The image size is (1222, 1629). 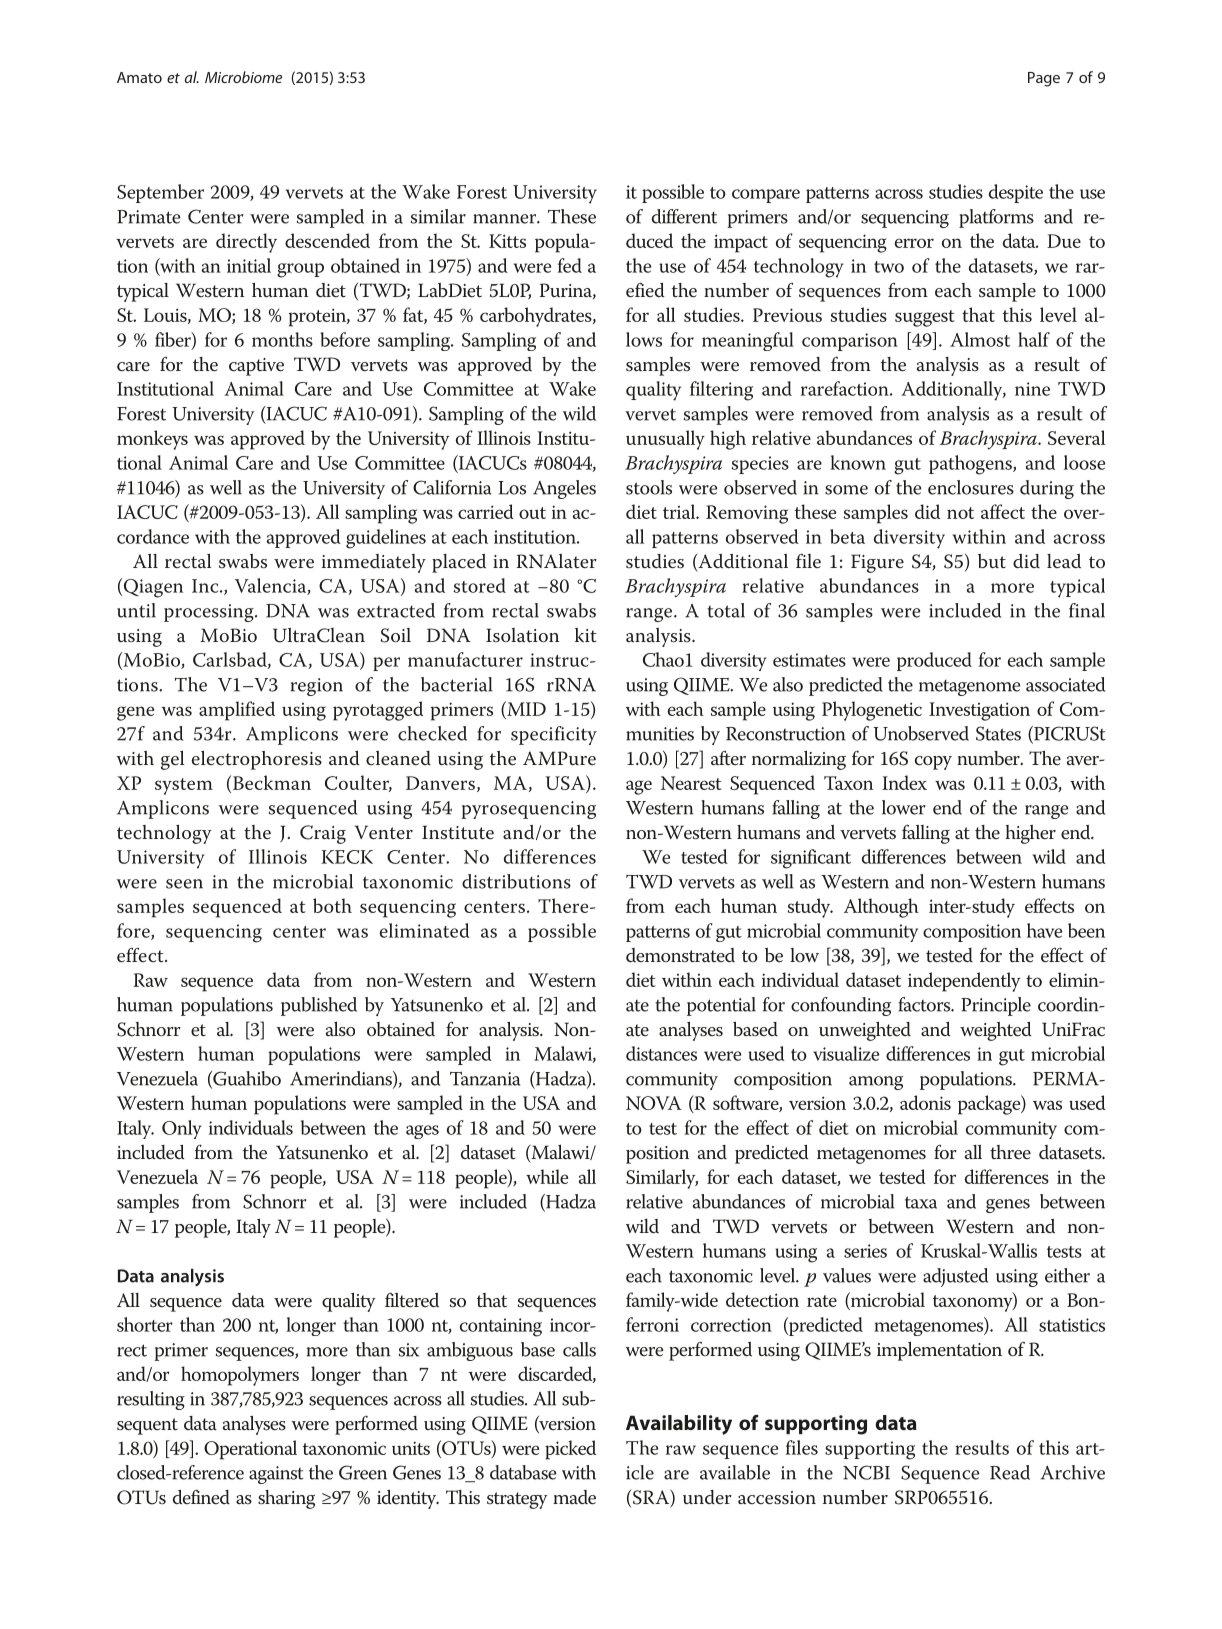 What do you see at coordinates (661, 1053) in the document?
I see `distances` at bounding box center [661, 1053].
